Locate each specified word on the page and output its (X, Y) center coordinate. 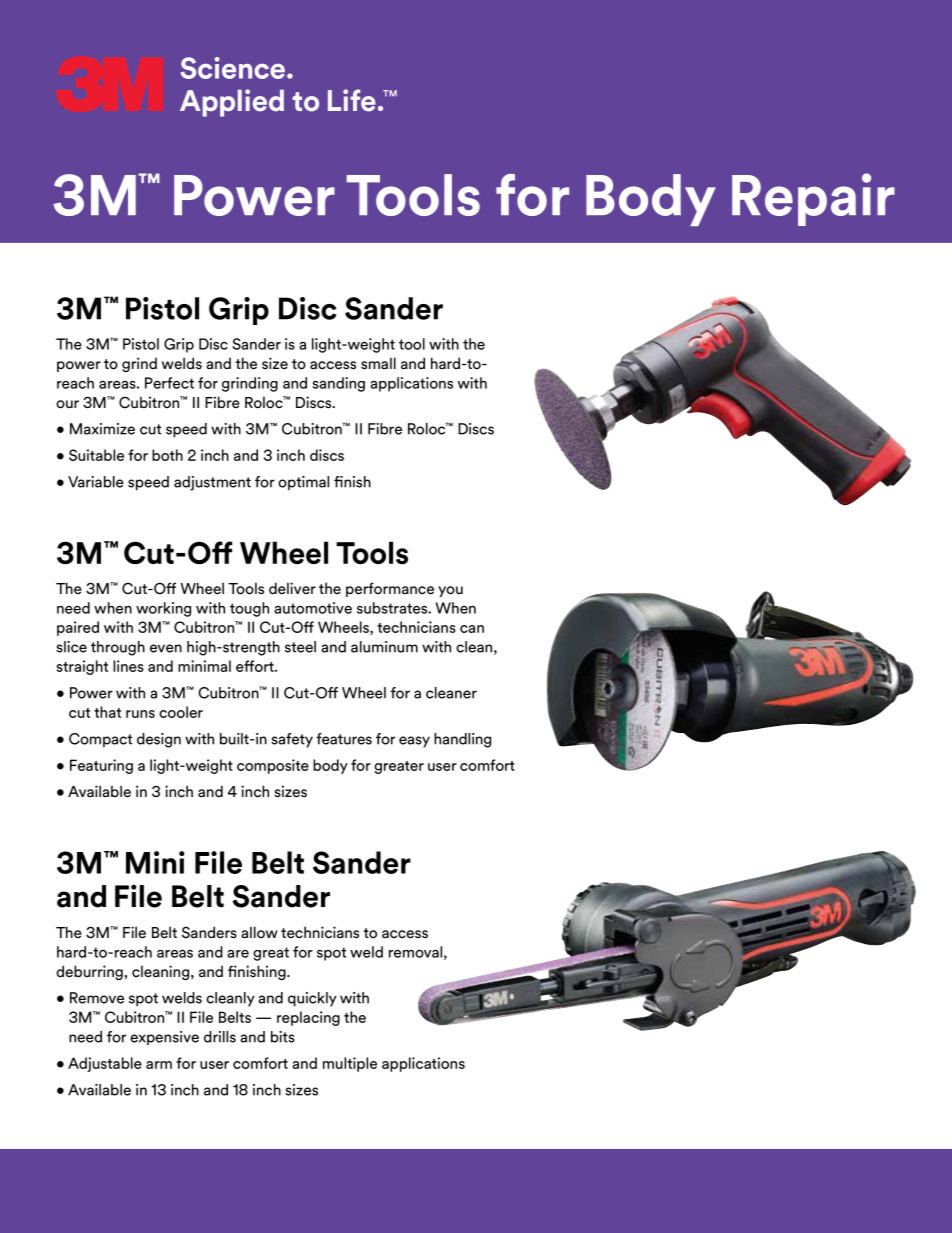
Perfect (169, 383)
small (378, 363)
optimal (303, 483)
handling (462, 740)
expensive (164, 1038)
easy (414, 742)
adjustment (212, 483)
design (159, 740)
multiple (350, 1064)
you (450, 591)
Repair (813, 199)
